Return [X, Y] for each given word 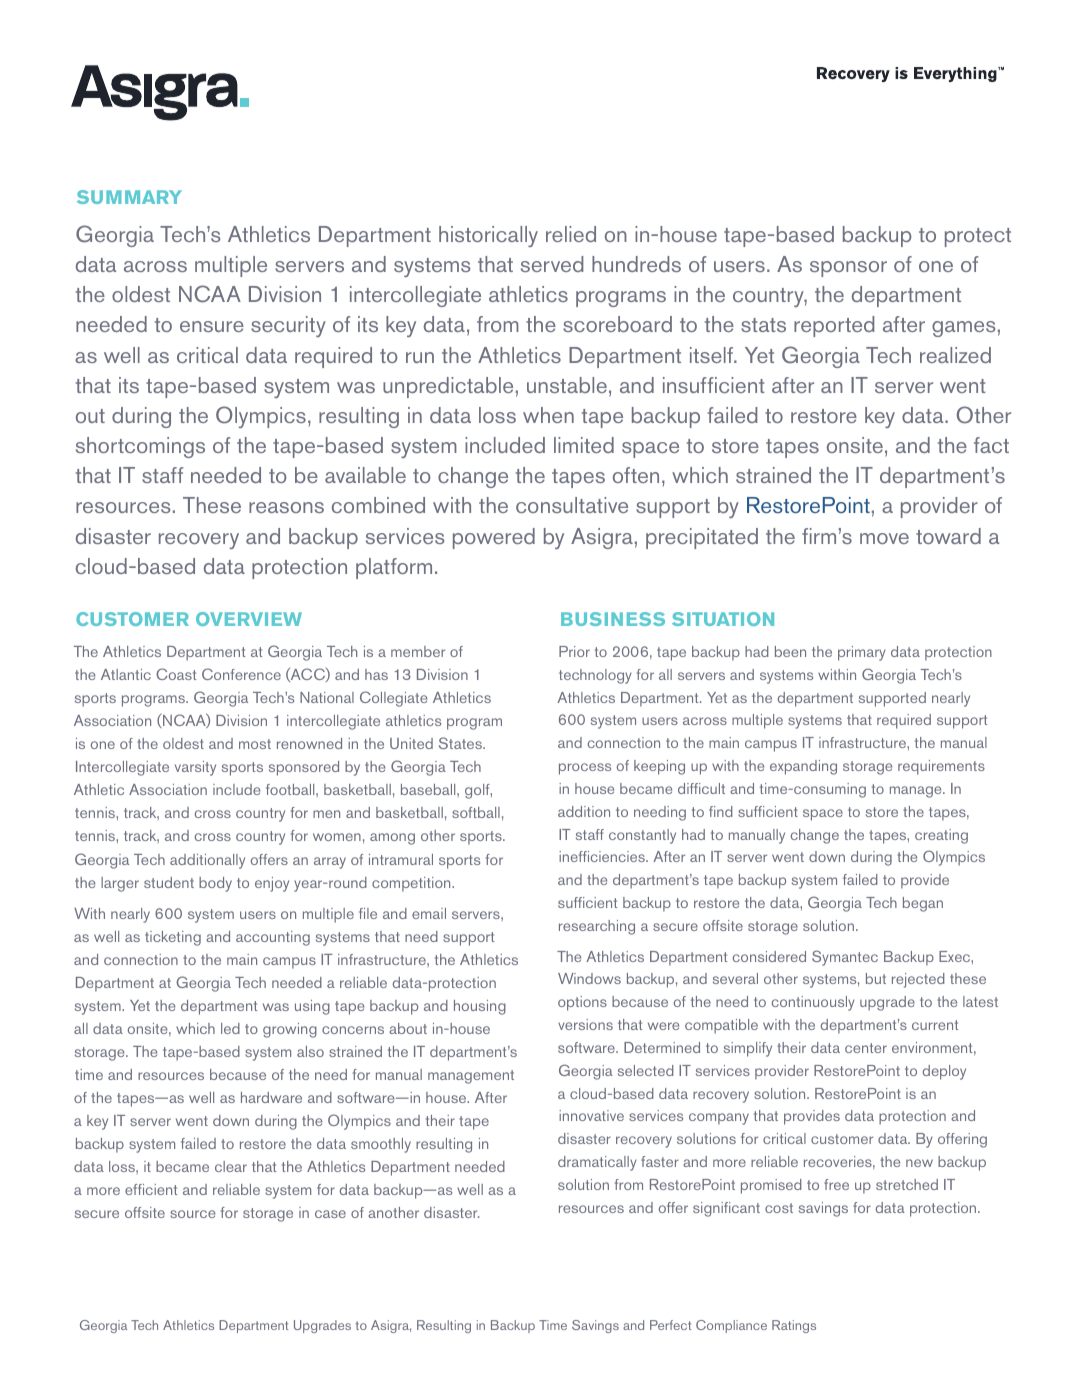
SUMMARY [129, 197]
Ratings [794, 1326]
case [330, 1214]
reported [834, 326]
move [884, 538]
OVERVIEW [249, 619]
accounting [273, 938]
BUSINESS [613, 619]
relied [571, 234]
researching [597, 927]
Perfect [670, 1325]
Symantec [845, 958]
